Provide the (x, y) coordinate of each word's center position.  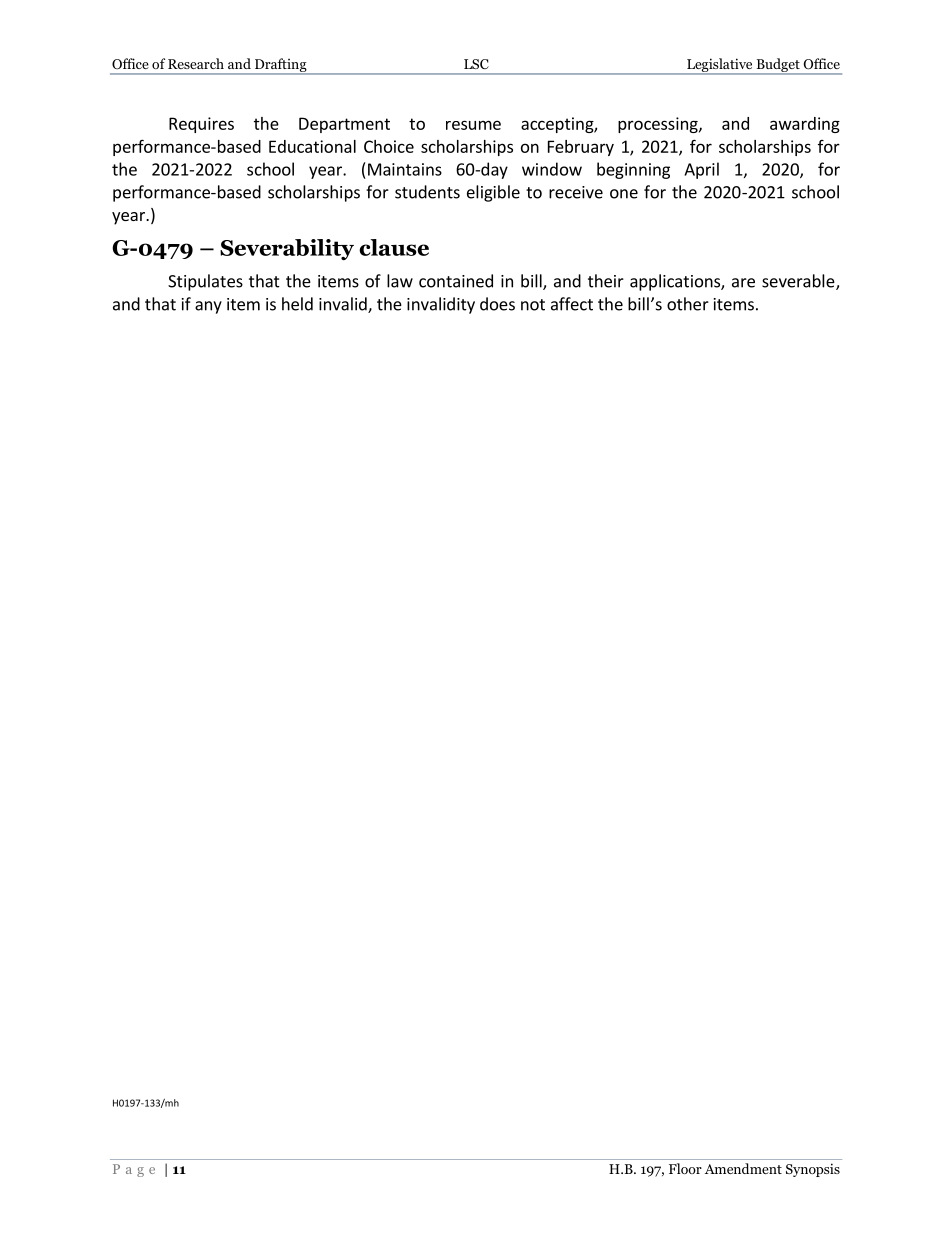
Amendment (743, 1168)
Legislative (720, 66)
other (688, 304)
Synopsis (813, 1170)
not (533, 305)
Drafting (280, 66)
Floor (685, 1168)
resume (473, 125)
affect (572, 304)
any (208, 307)
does (497, 304)
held (297, 304)
